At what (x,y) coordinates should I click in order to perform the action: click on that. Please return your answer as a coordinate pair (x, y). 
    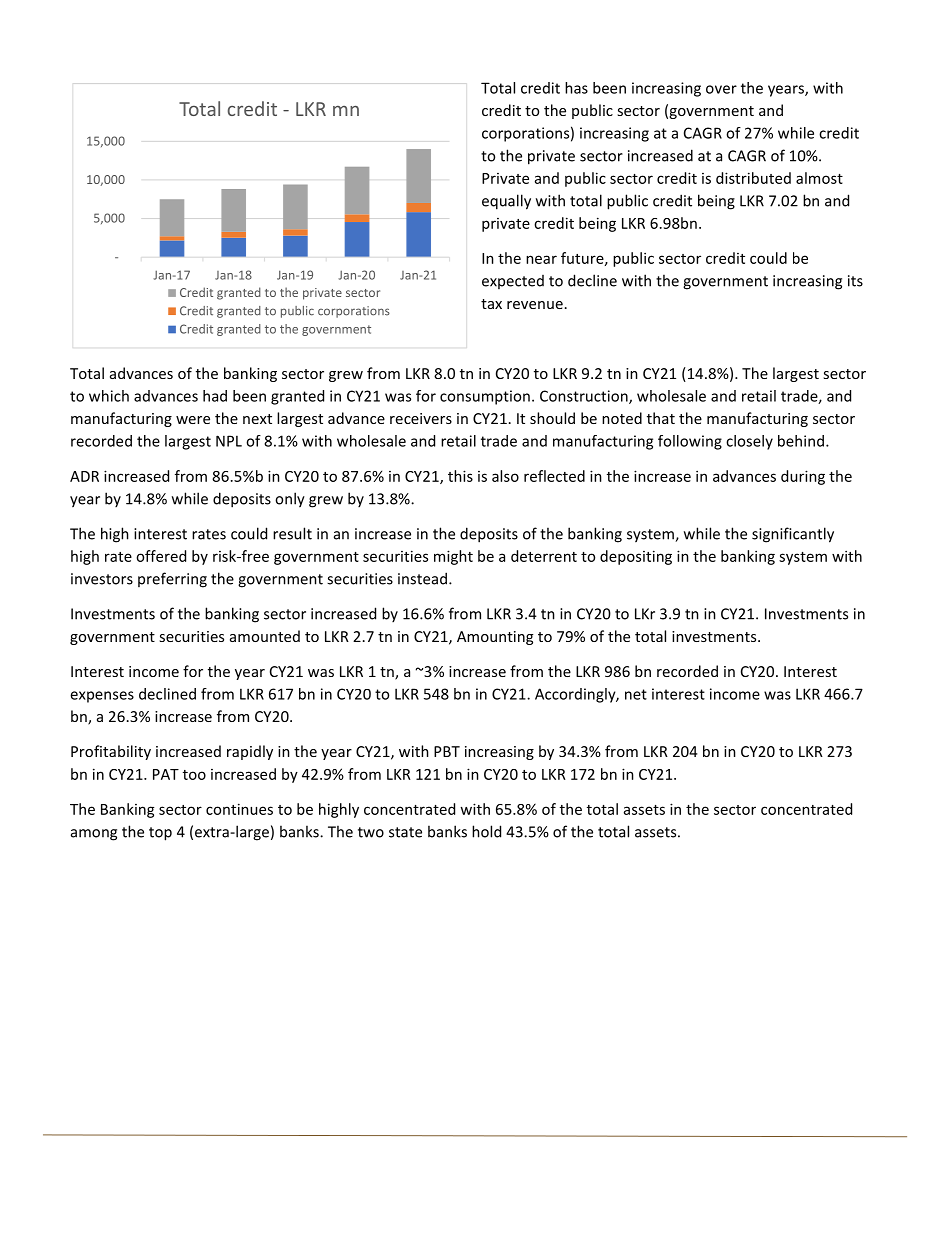
    Looking at the image, I should click on (661, 418).
